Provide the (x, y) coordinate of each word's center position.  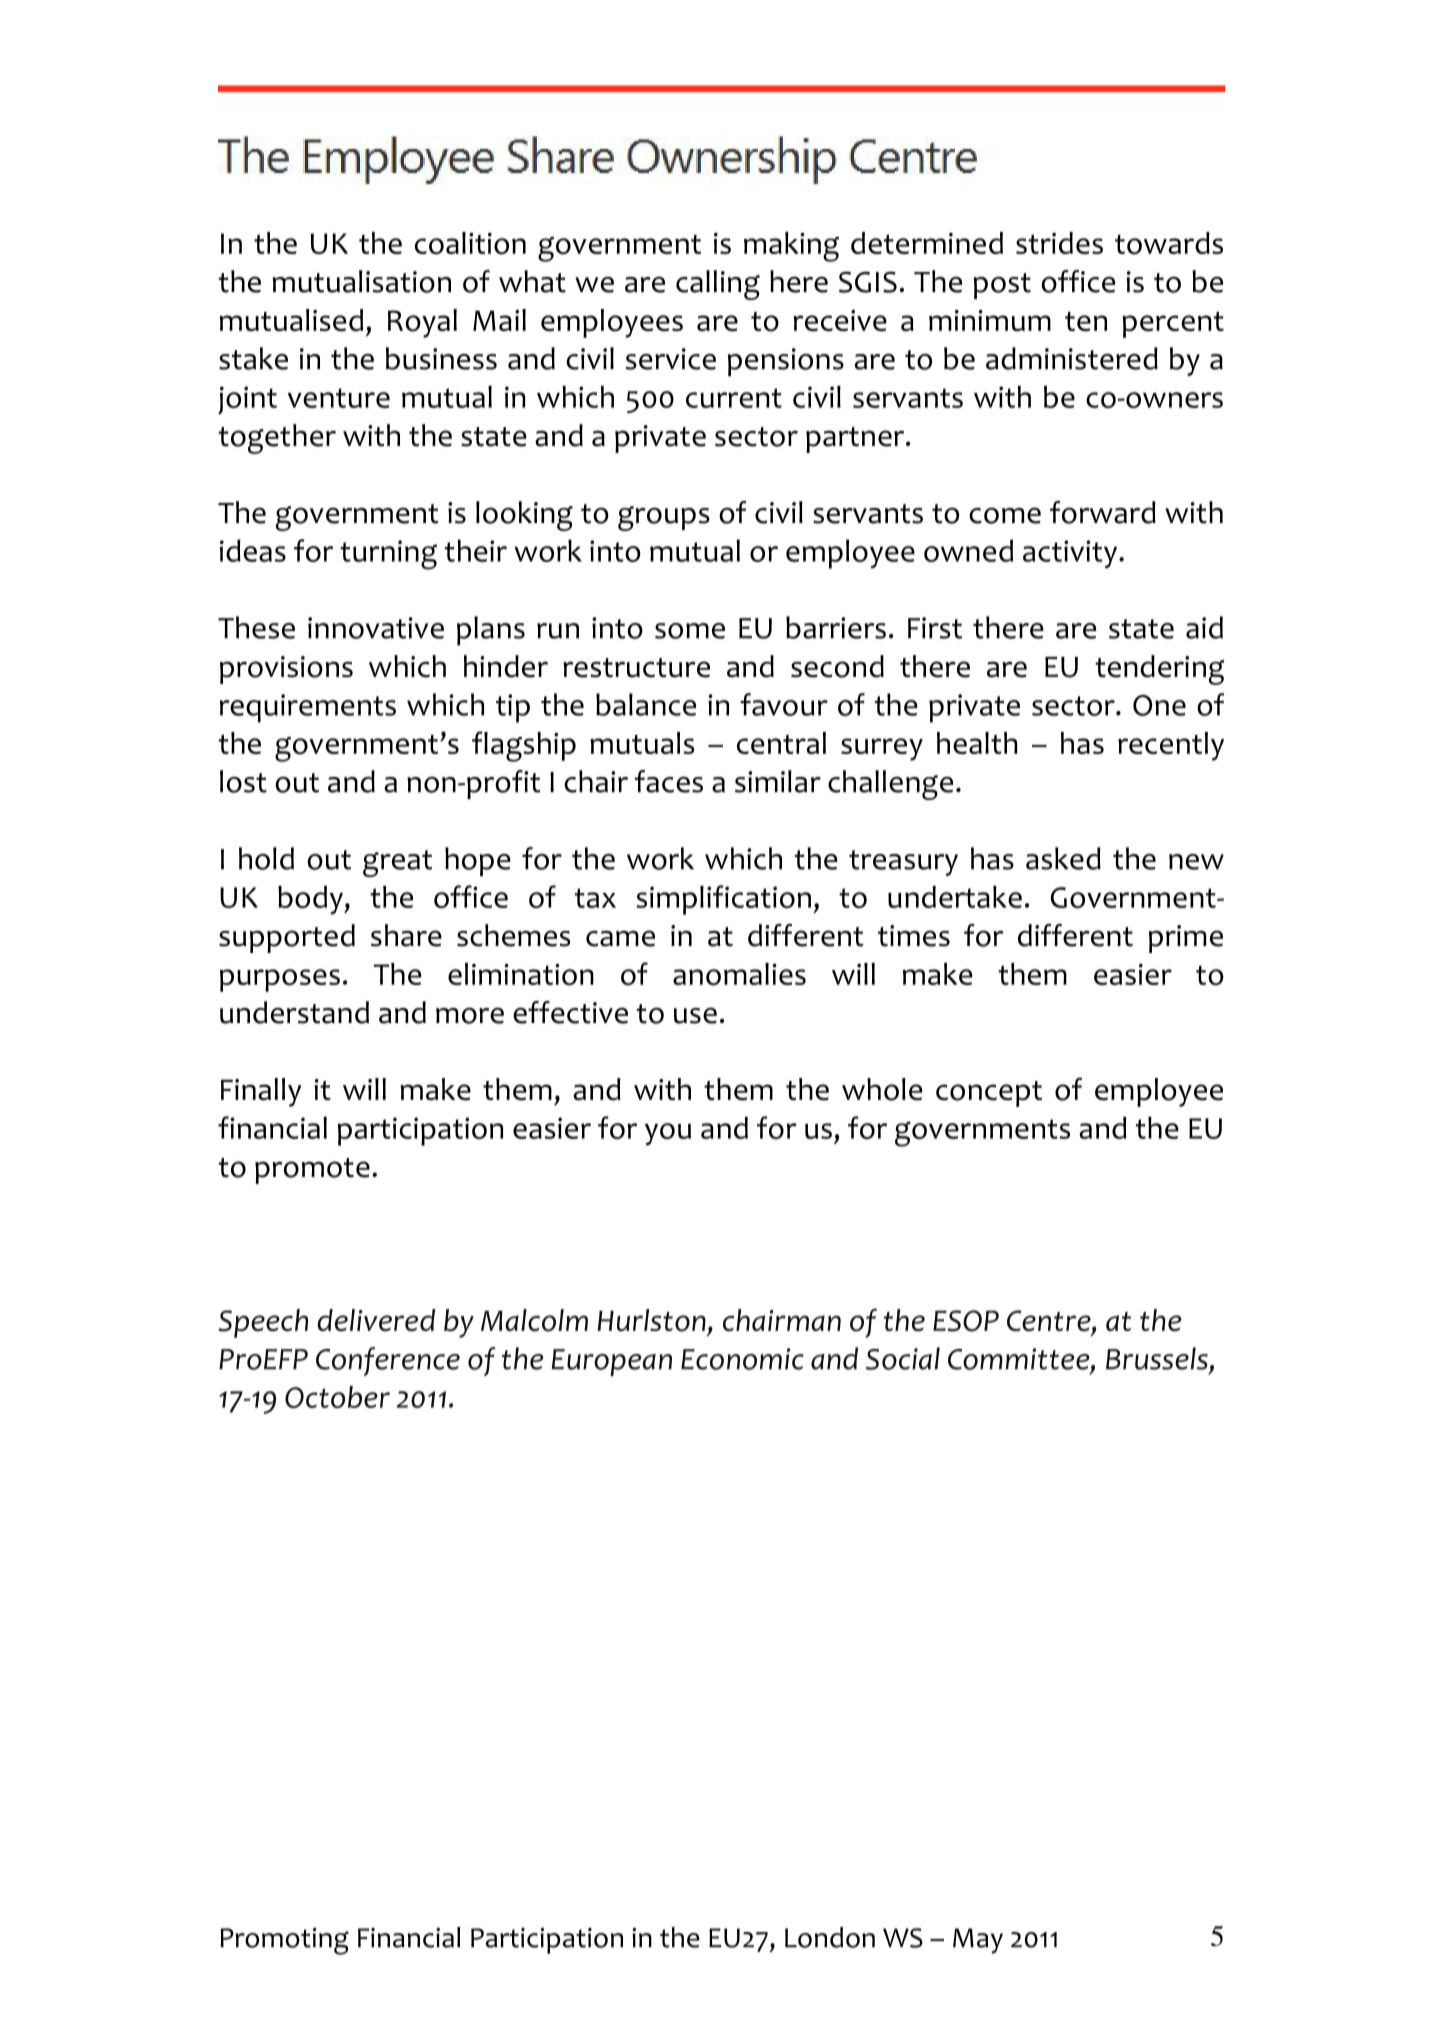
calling (718, 285)
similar (778, 781)
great (397, 863)
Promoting (284, 1941)
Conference (388, 1361)
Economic (742, 1359)
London (830, 1937)
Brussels (1157, 1358)
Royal (422, 323)
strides (1059, 243)
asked (1063, 858)
